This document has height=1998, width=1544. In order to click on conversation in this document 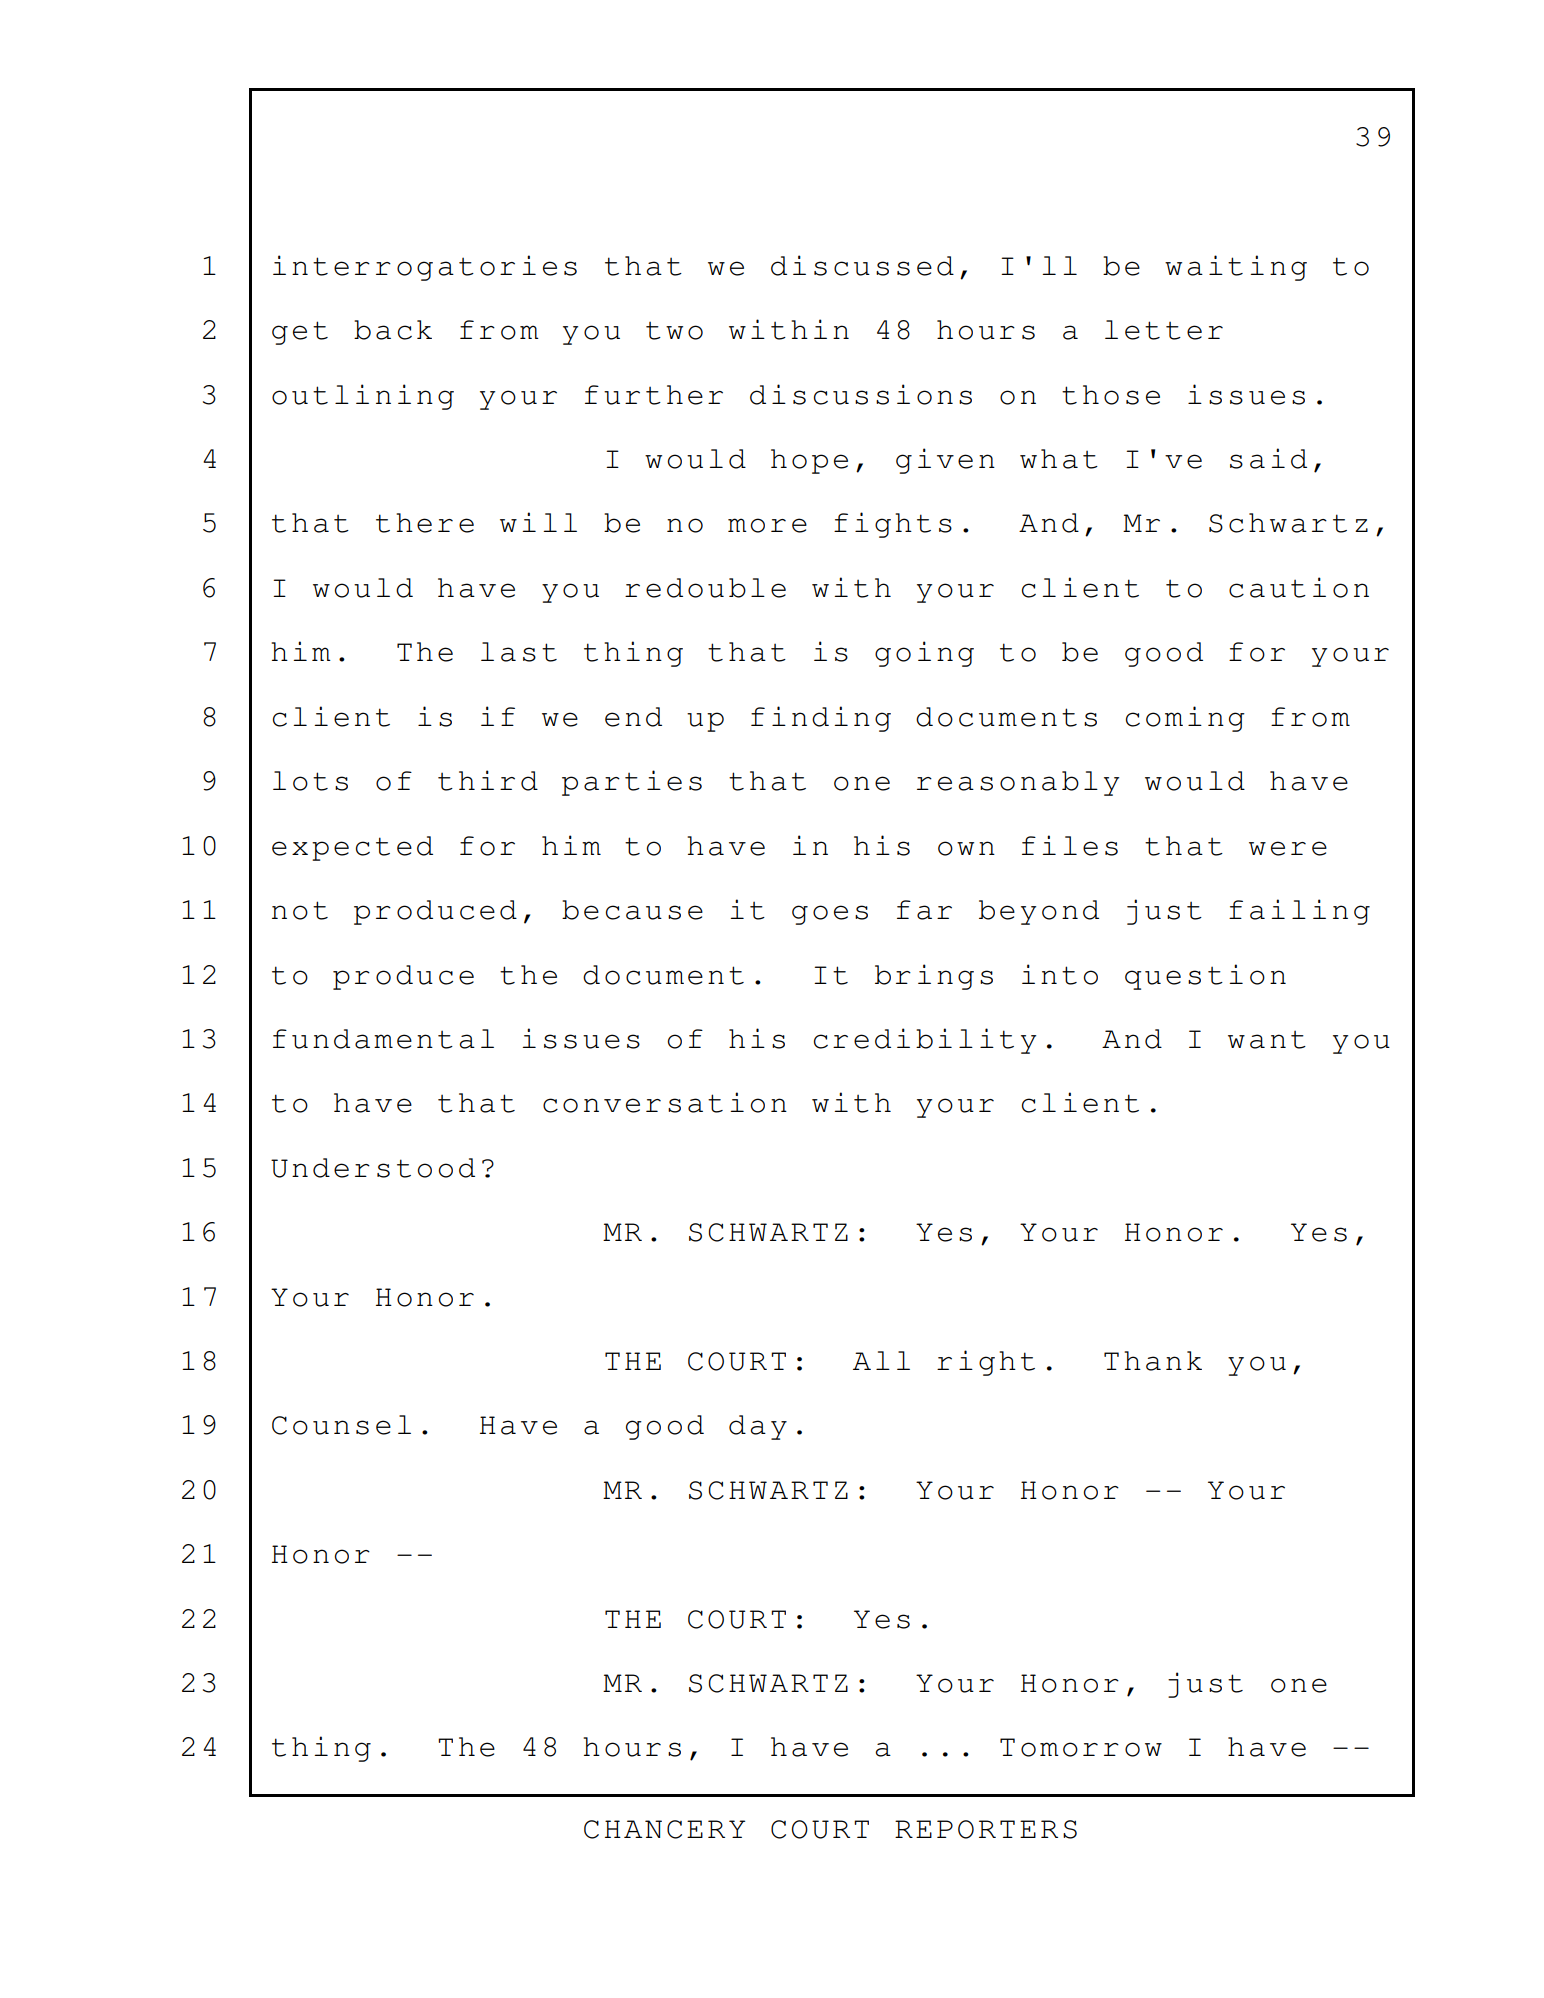, I will do `click(665, 1102)`.
